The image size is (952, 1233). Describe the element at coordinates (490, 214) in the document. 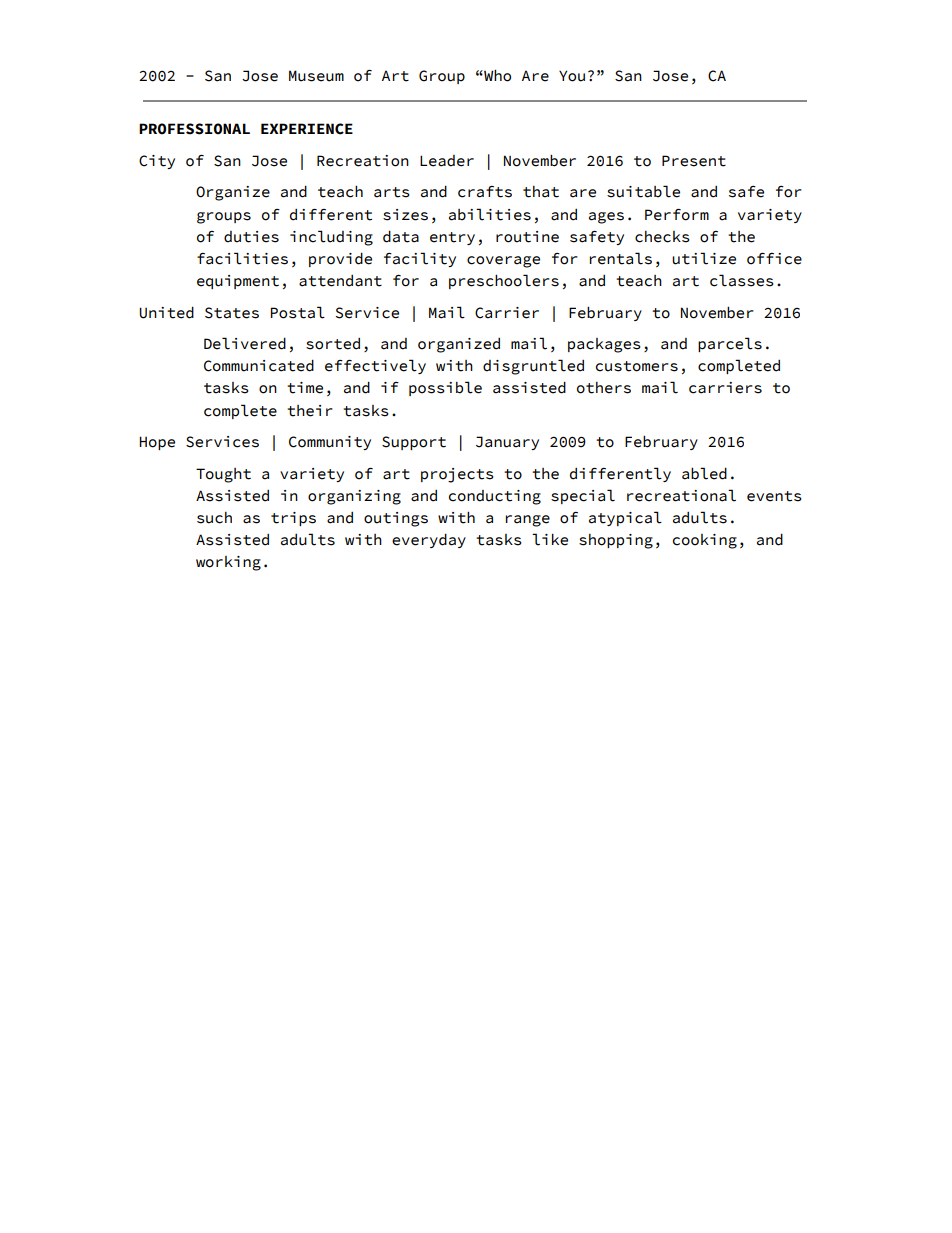

I see `abilities` at that location.
